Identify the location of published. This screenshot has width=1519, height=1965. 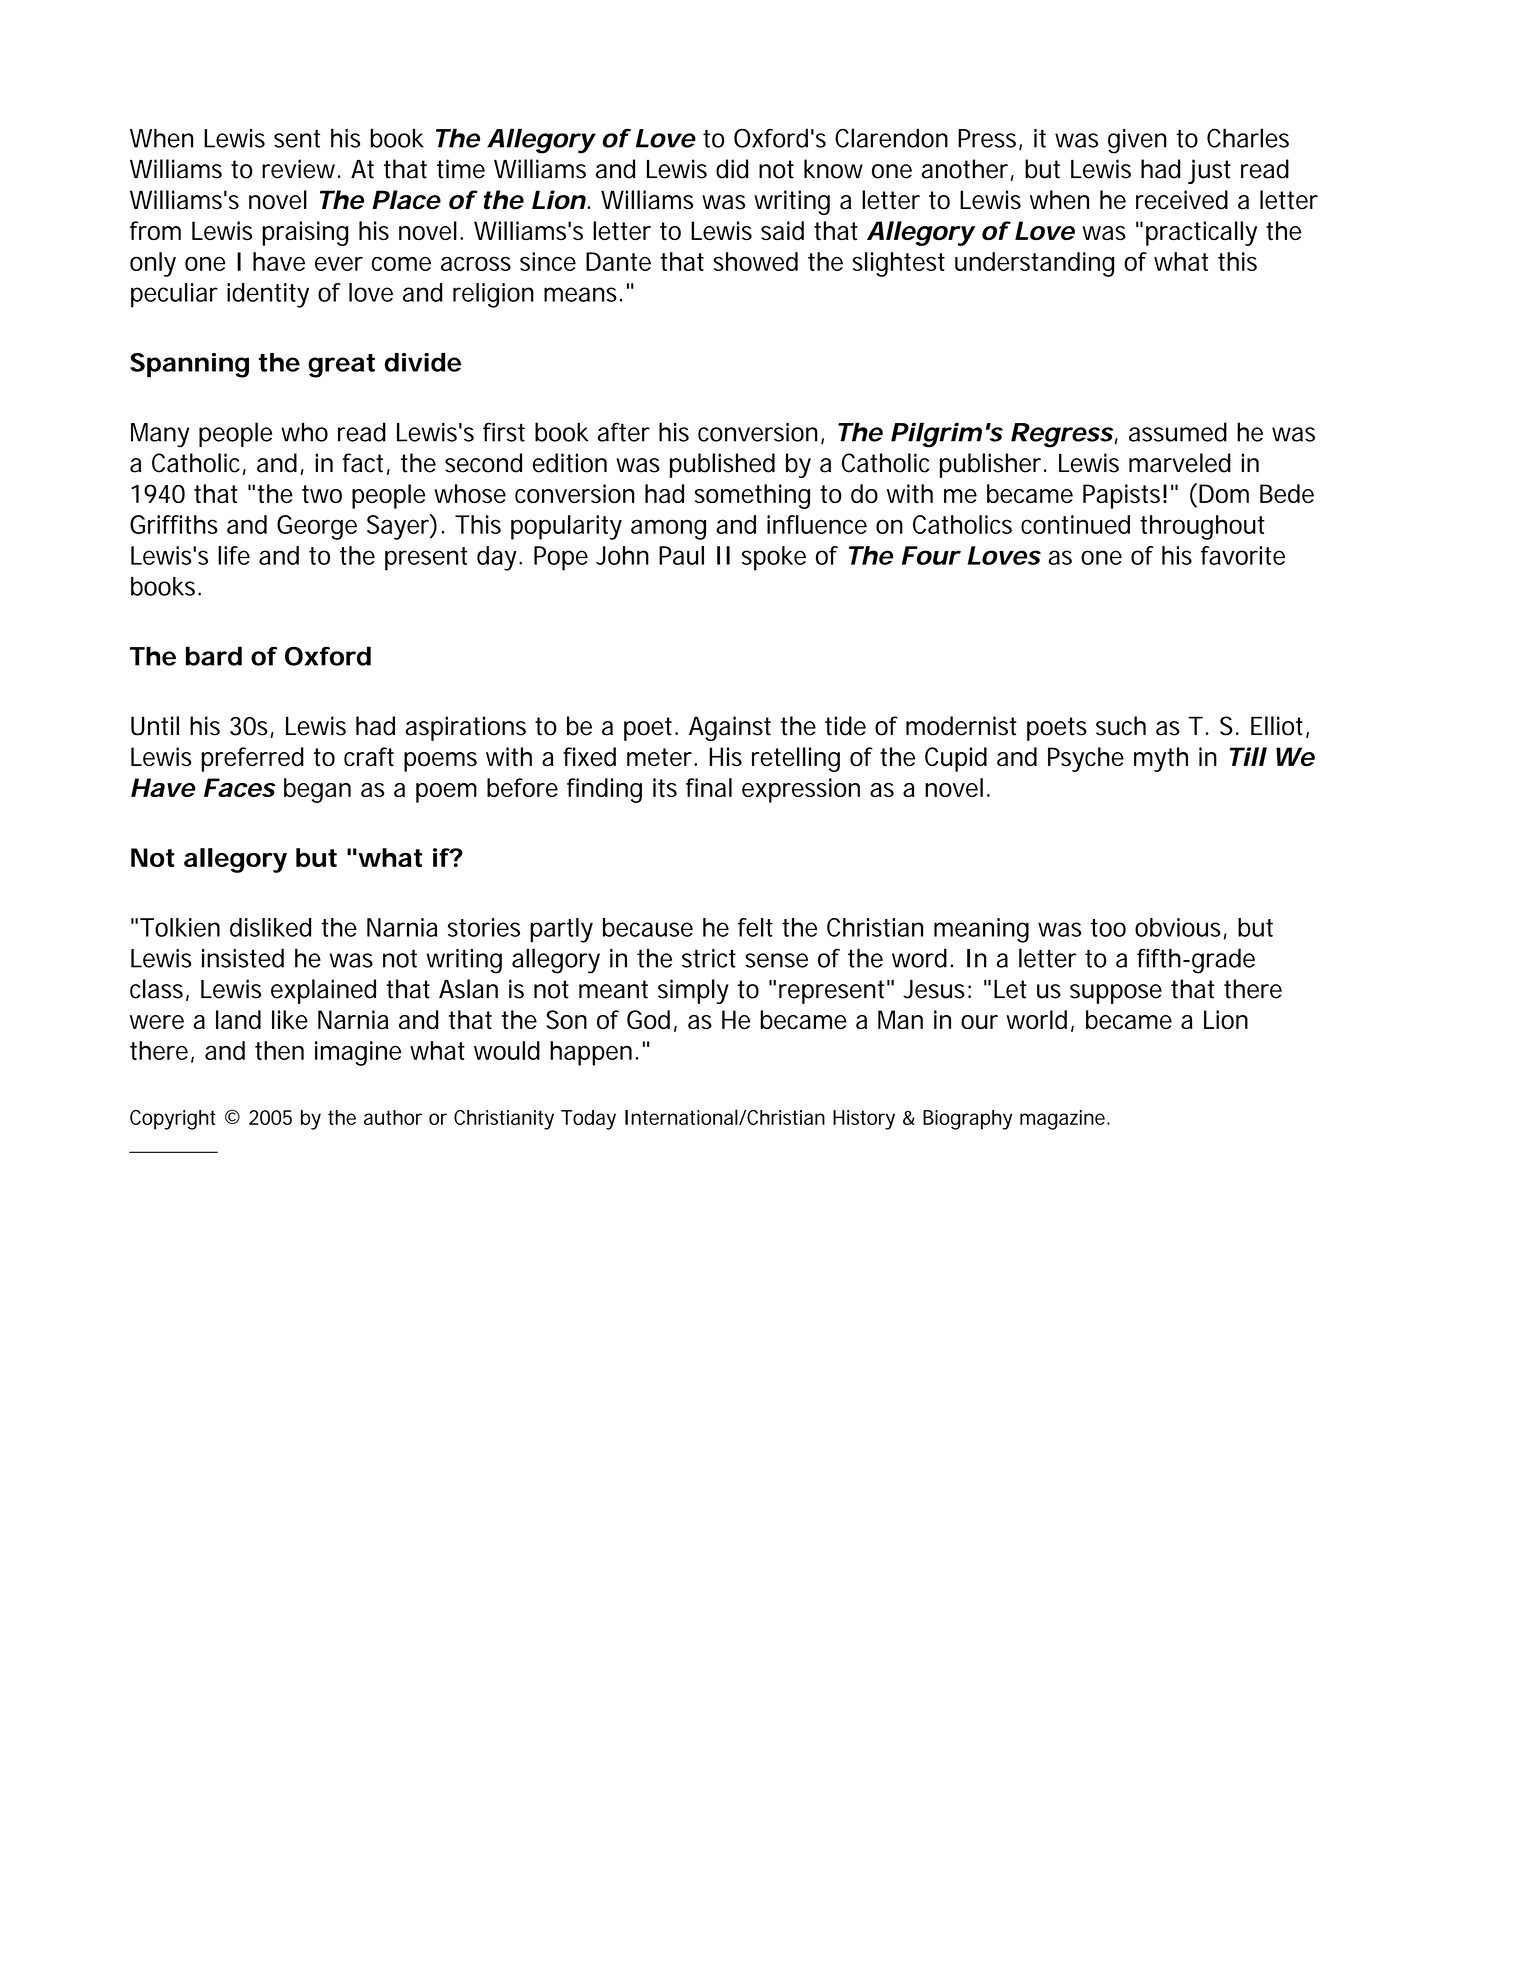
(722, 465).
